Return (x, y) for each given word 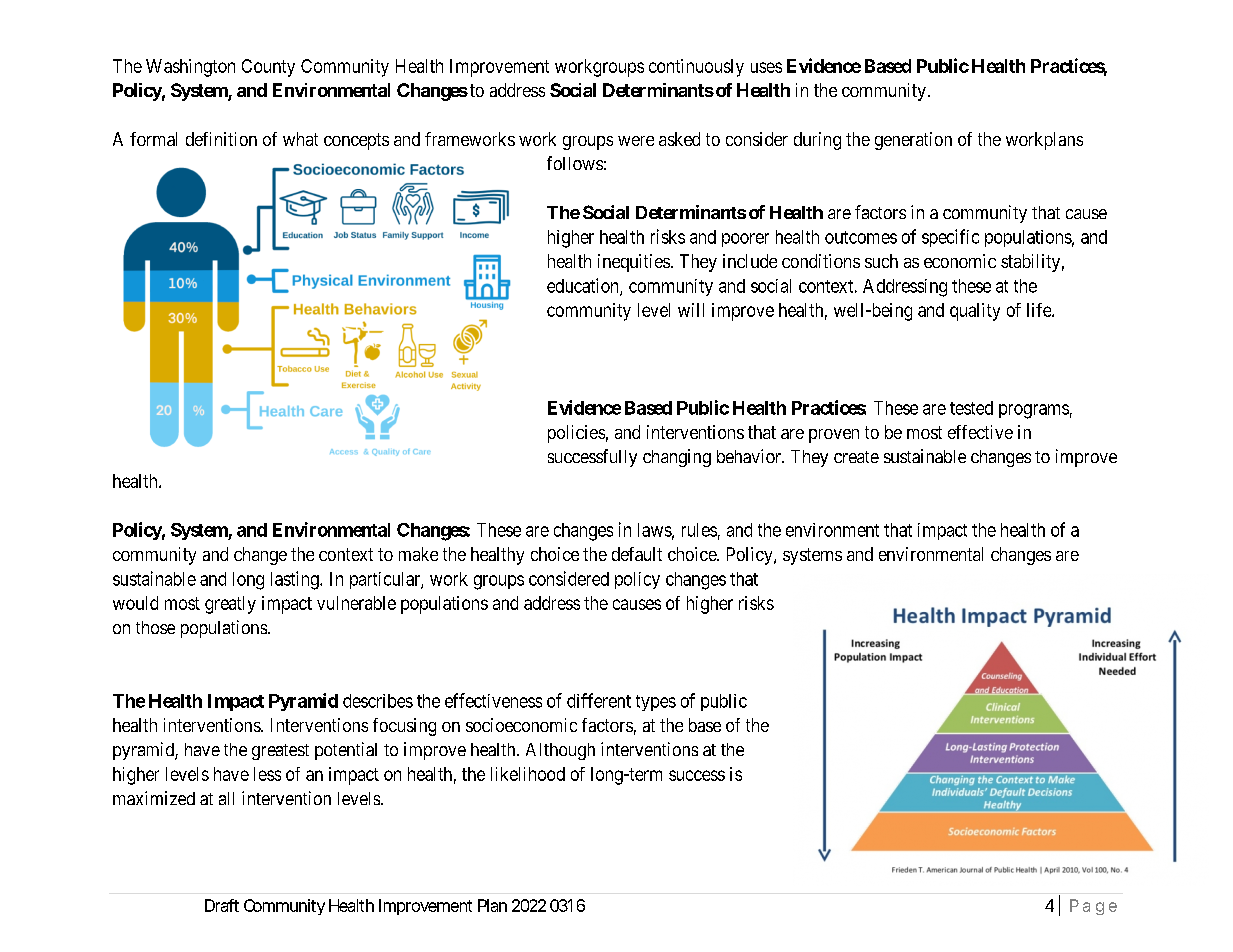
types (656, 703)
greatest (280, 752)
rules (699, 530)
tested (971, 408)
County (268, 68)
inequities (634, 263)
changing (677, 458)
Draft (222, 905)
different (599, 700)
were (636, 141)
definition (221, 139)
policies (576, 434)
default (637, 554)
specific (950, 238)
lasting (296, 580)
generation (913, 141)
